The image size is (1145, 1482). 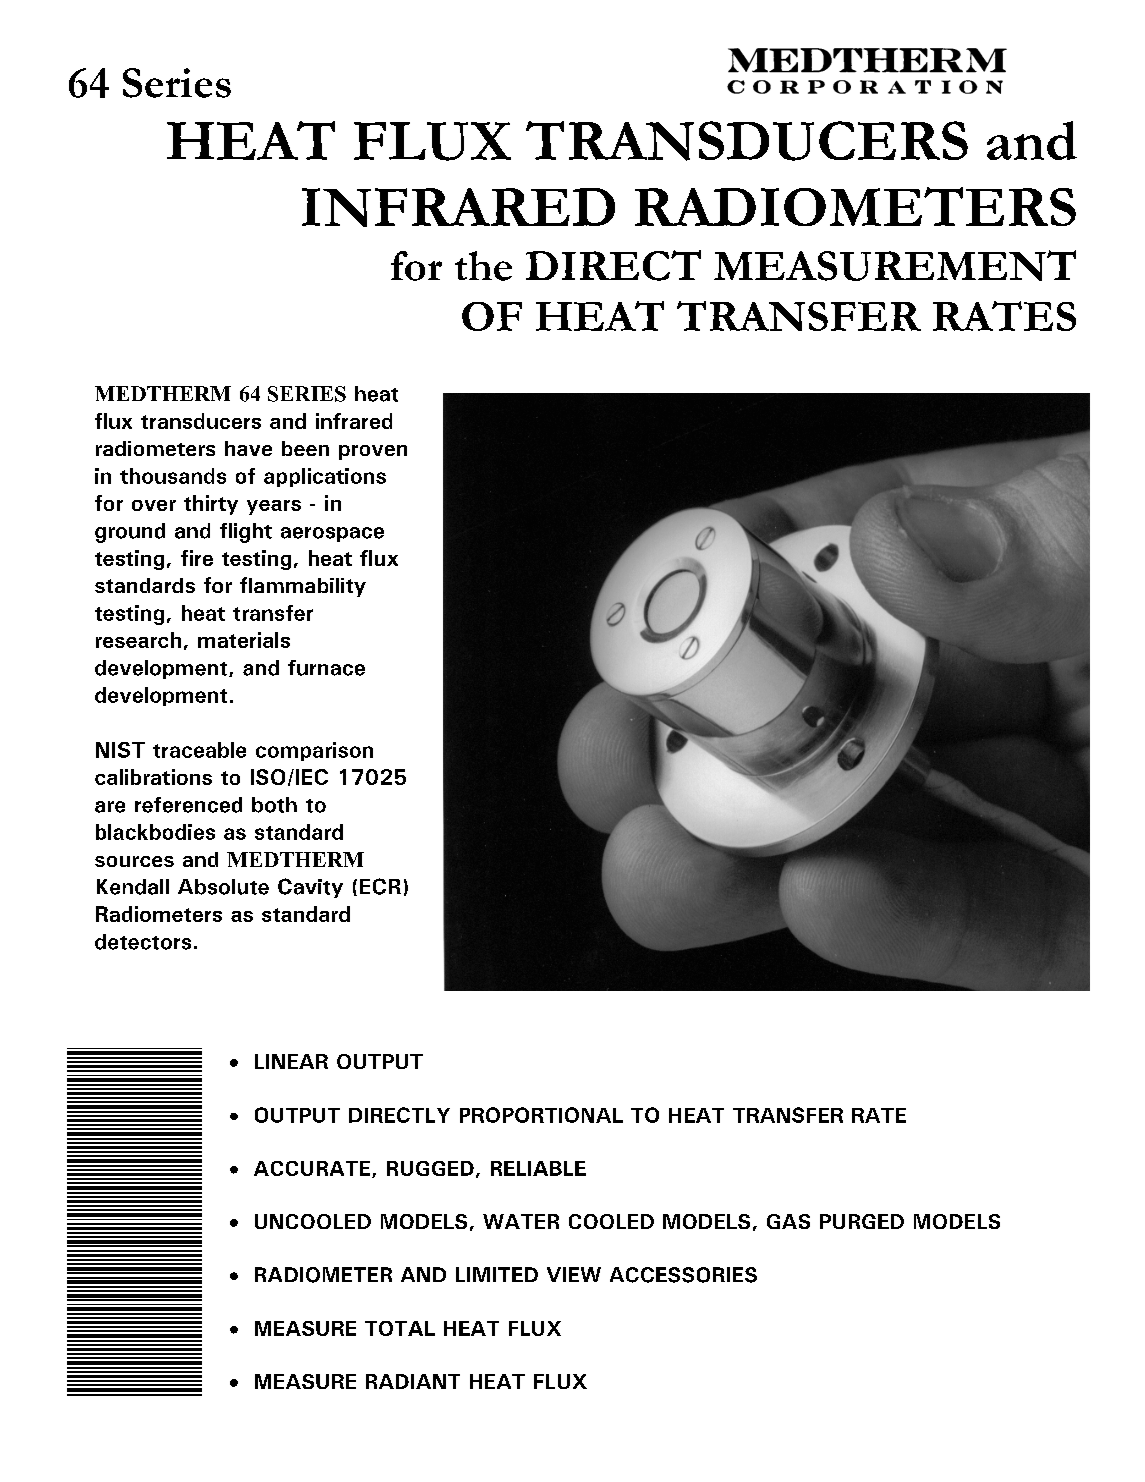 What do you see at coordinates (325, 477) in the screenshot?
I see `applications` at bounding box center [325, 477].
